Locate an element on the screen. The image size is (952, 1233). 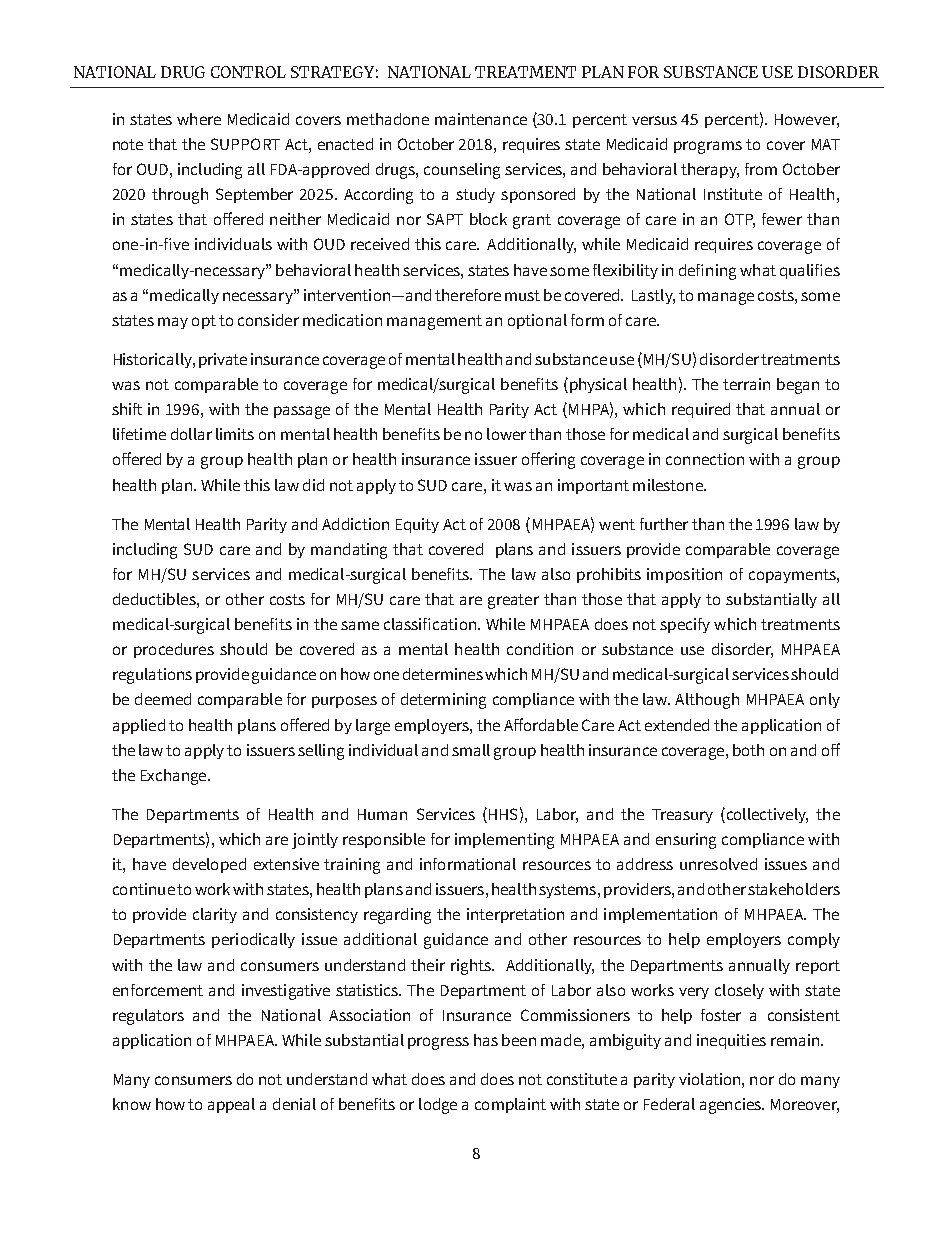
appeal is located at coordinates (231, 1105).
